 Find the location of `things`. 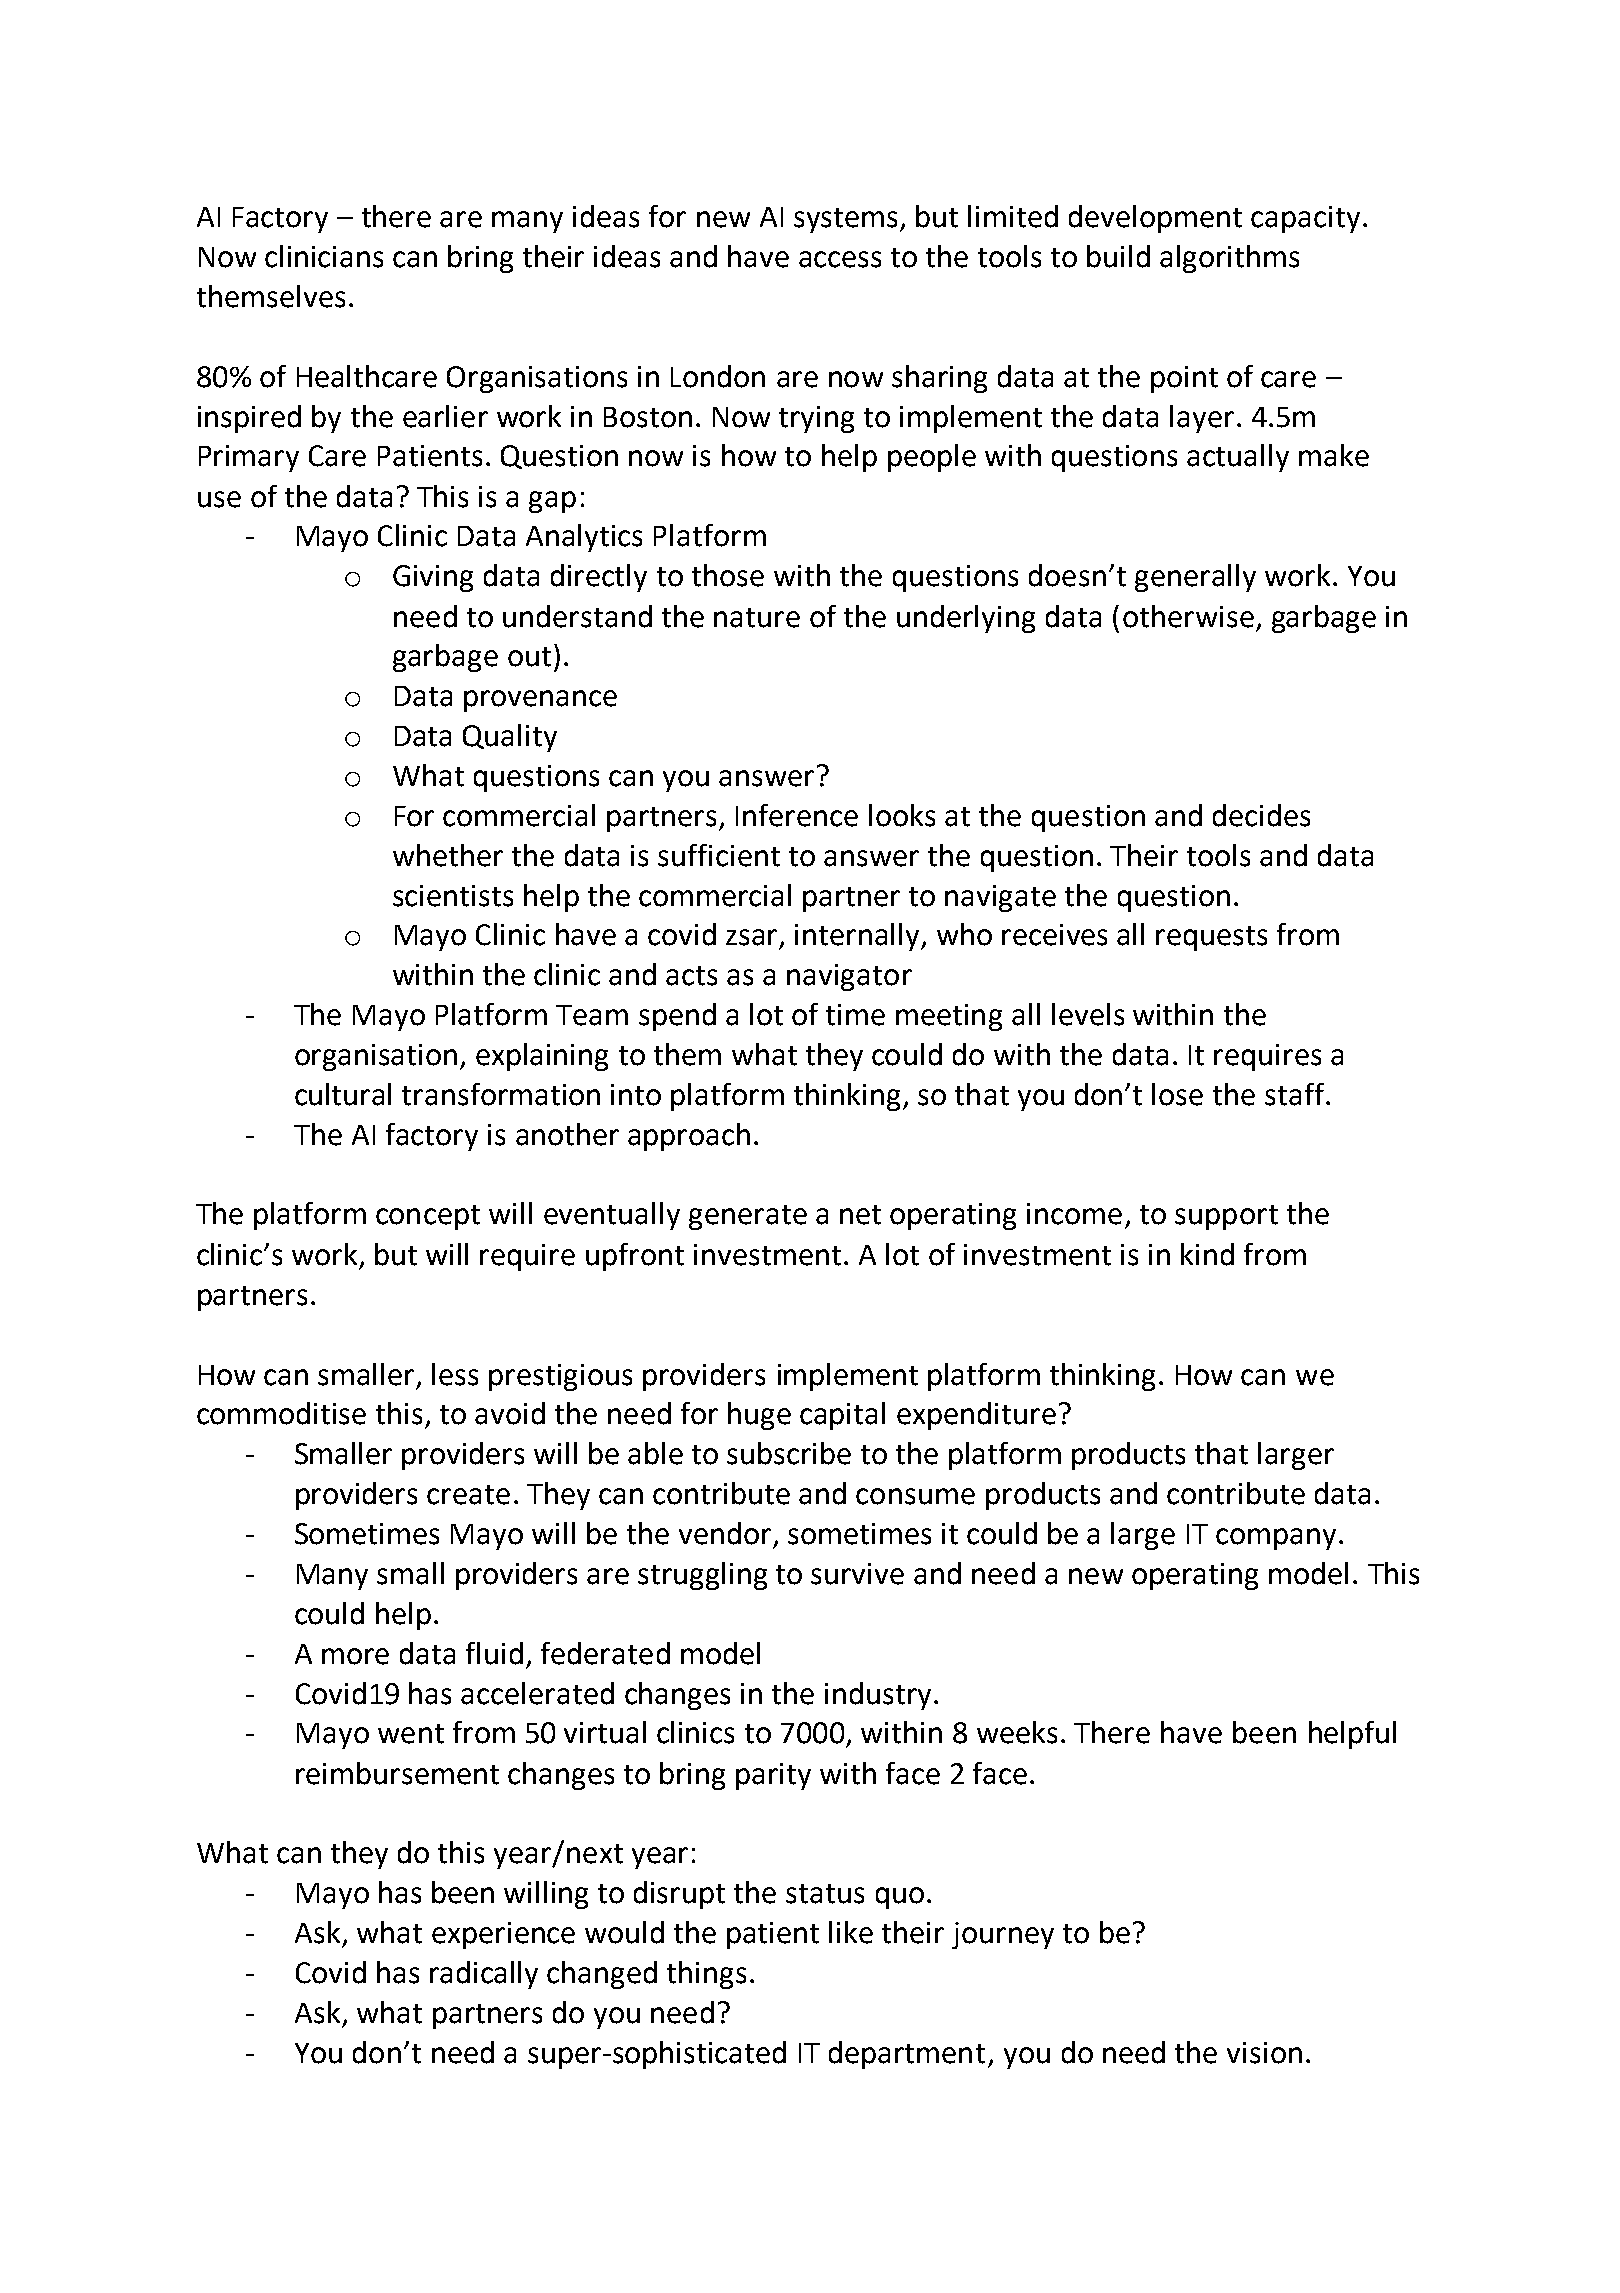

things is located at coordinates (706, 1975).
